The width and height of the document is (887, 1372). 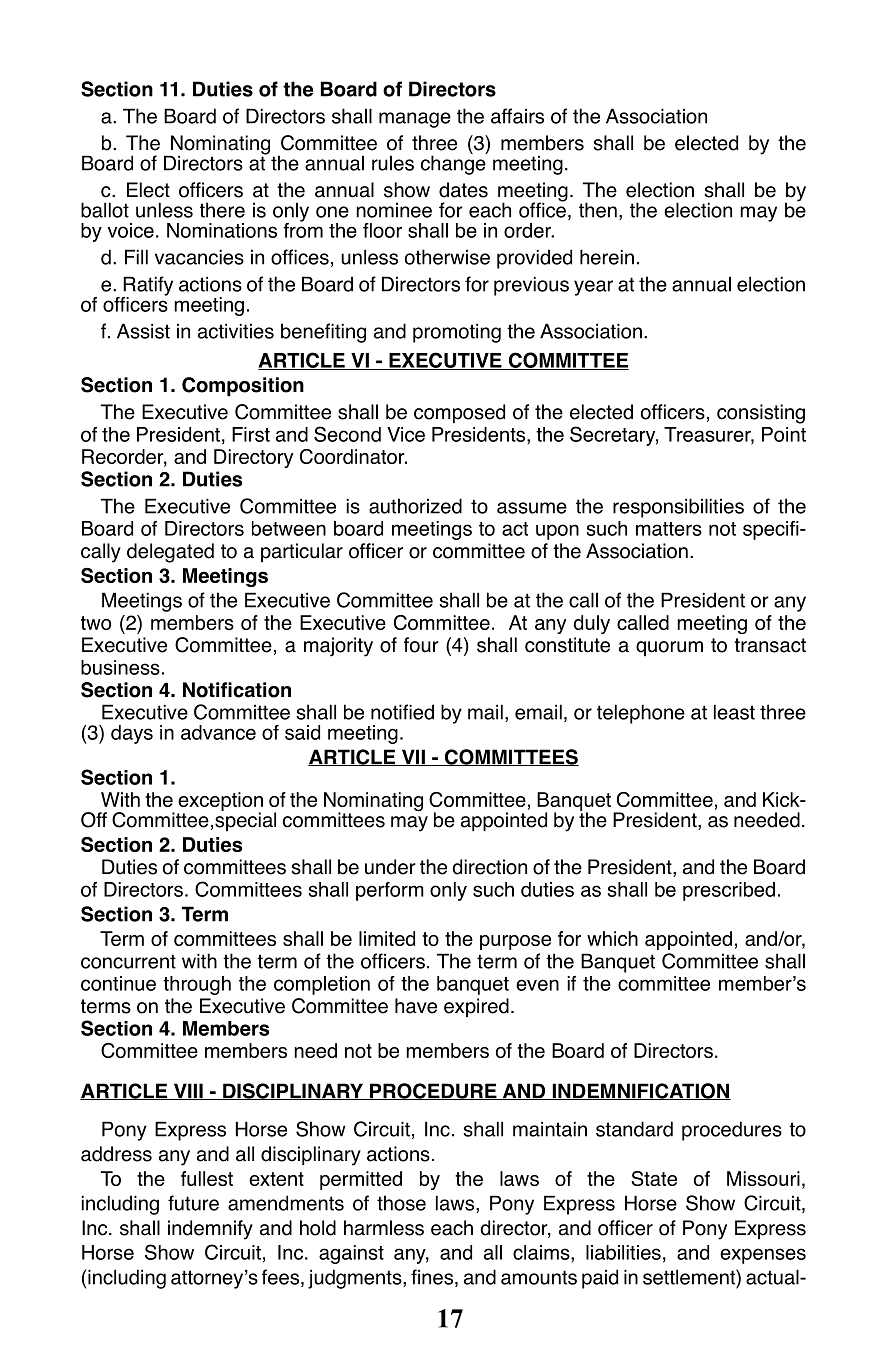 I want to click on least, so click(x=734, y=712).
